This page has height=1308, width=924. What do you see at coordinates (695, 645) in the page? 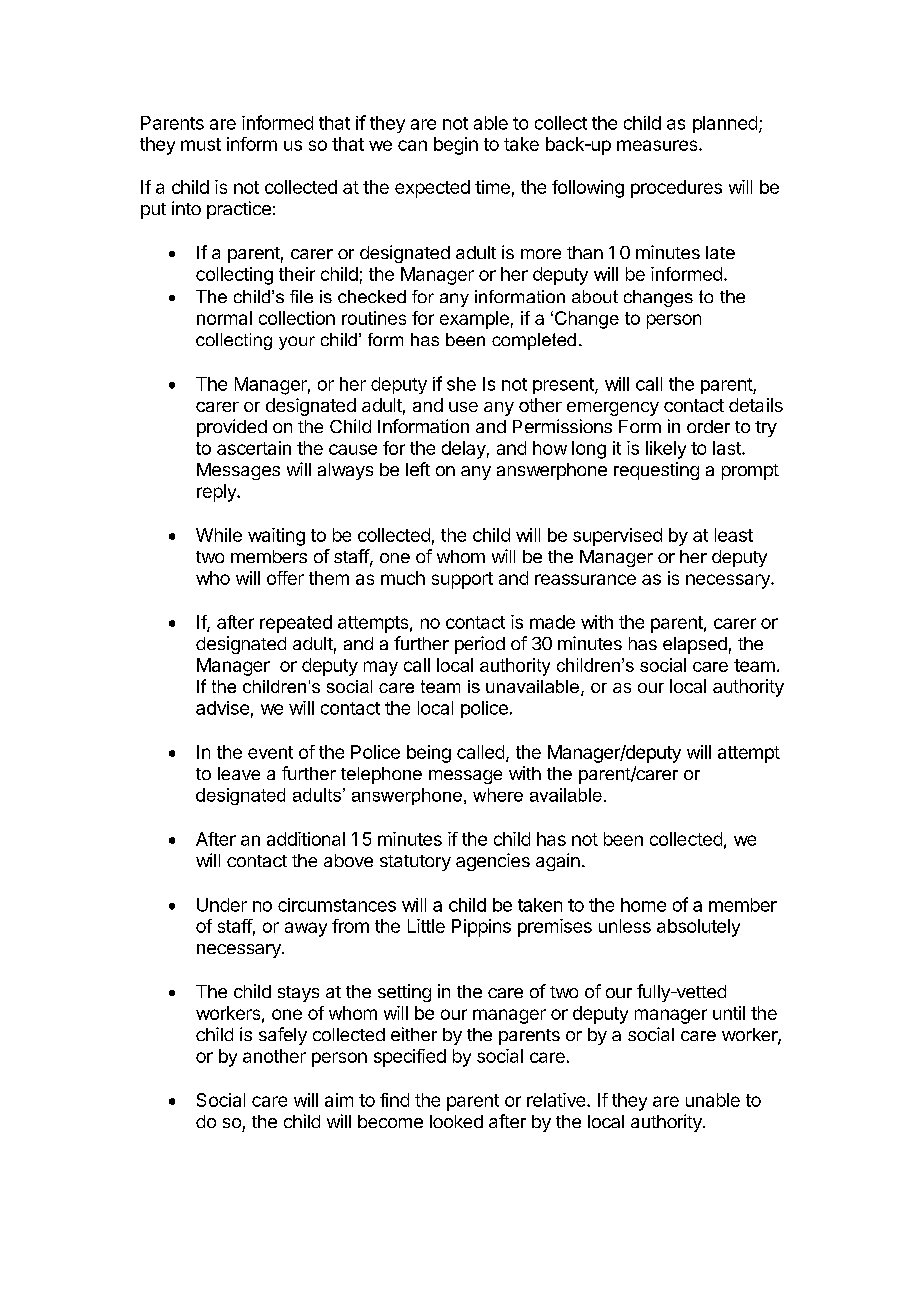
I see `elapsed` at bounding box center [695, 645].
